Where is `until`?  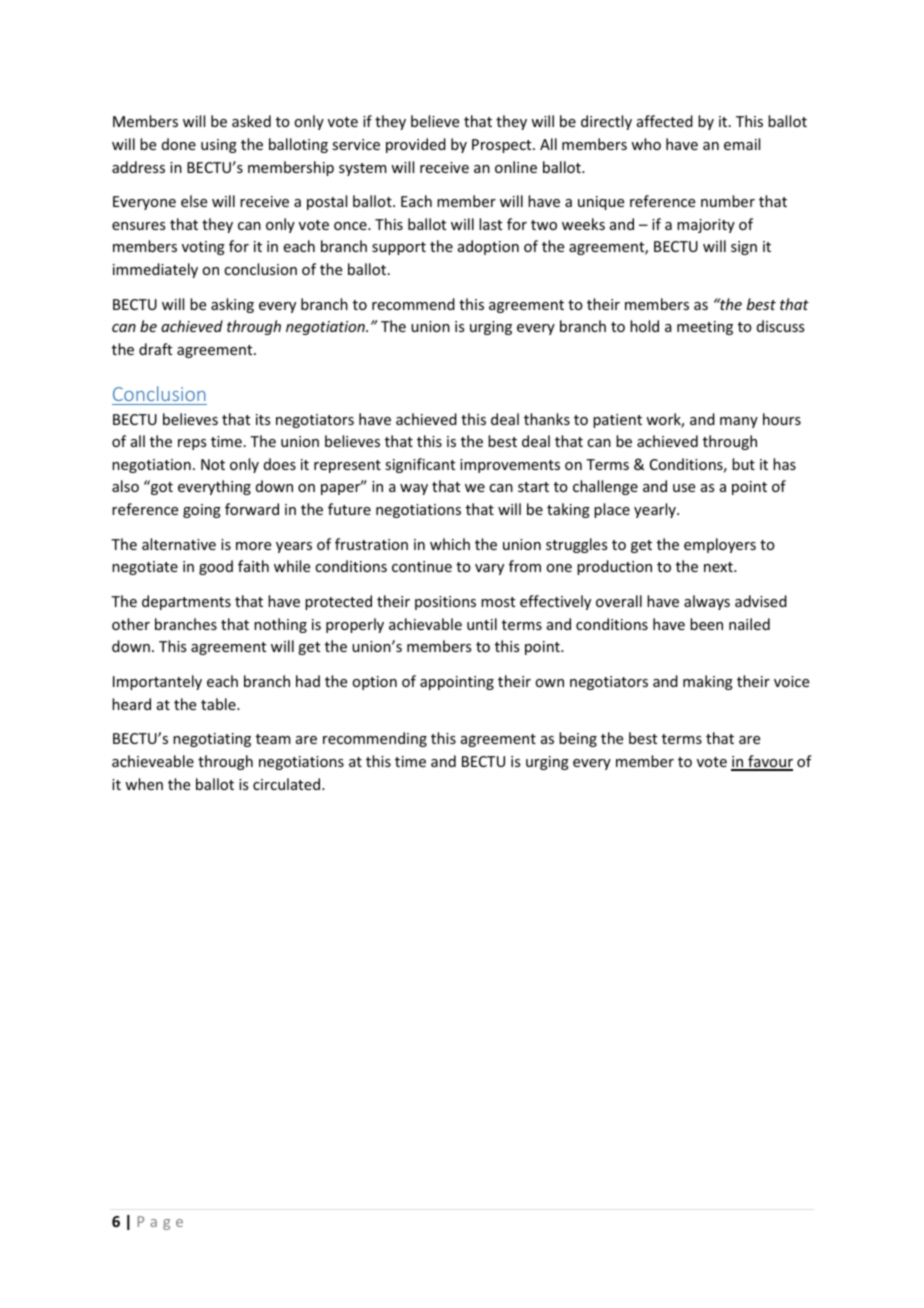
until is located at coordinates (482, 624).
